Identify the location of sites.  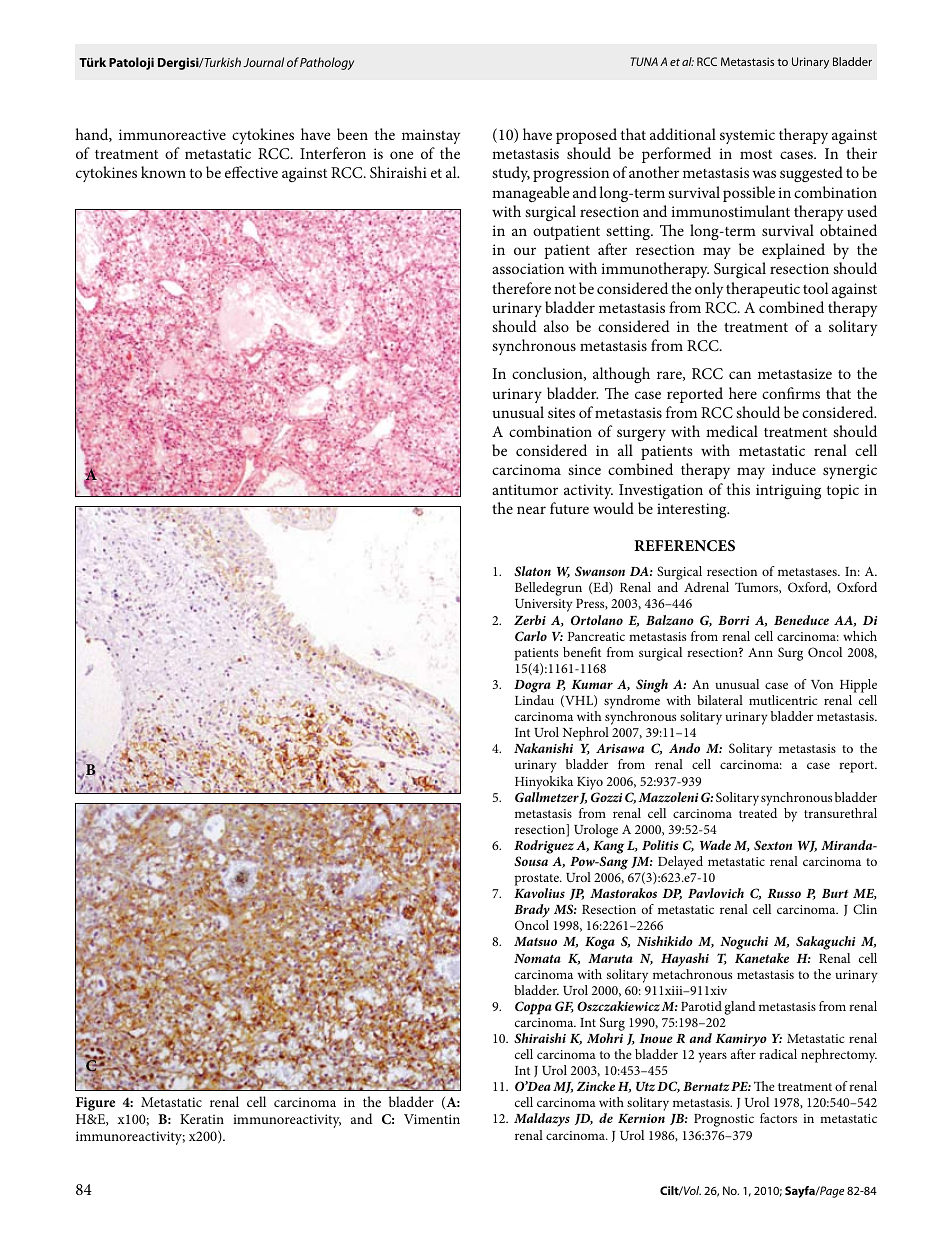
(561, 412).
